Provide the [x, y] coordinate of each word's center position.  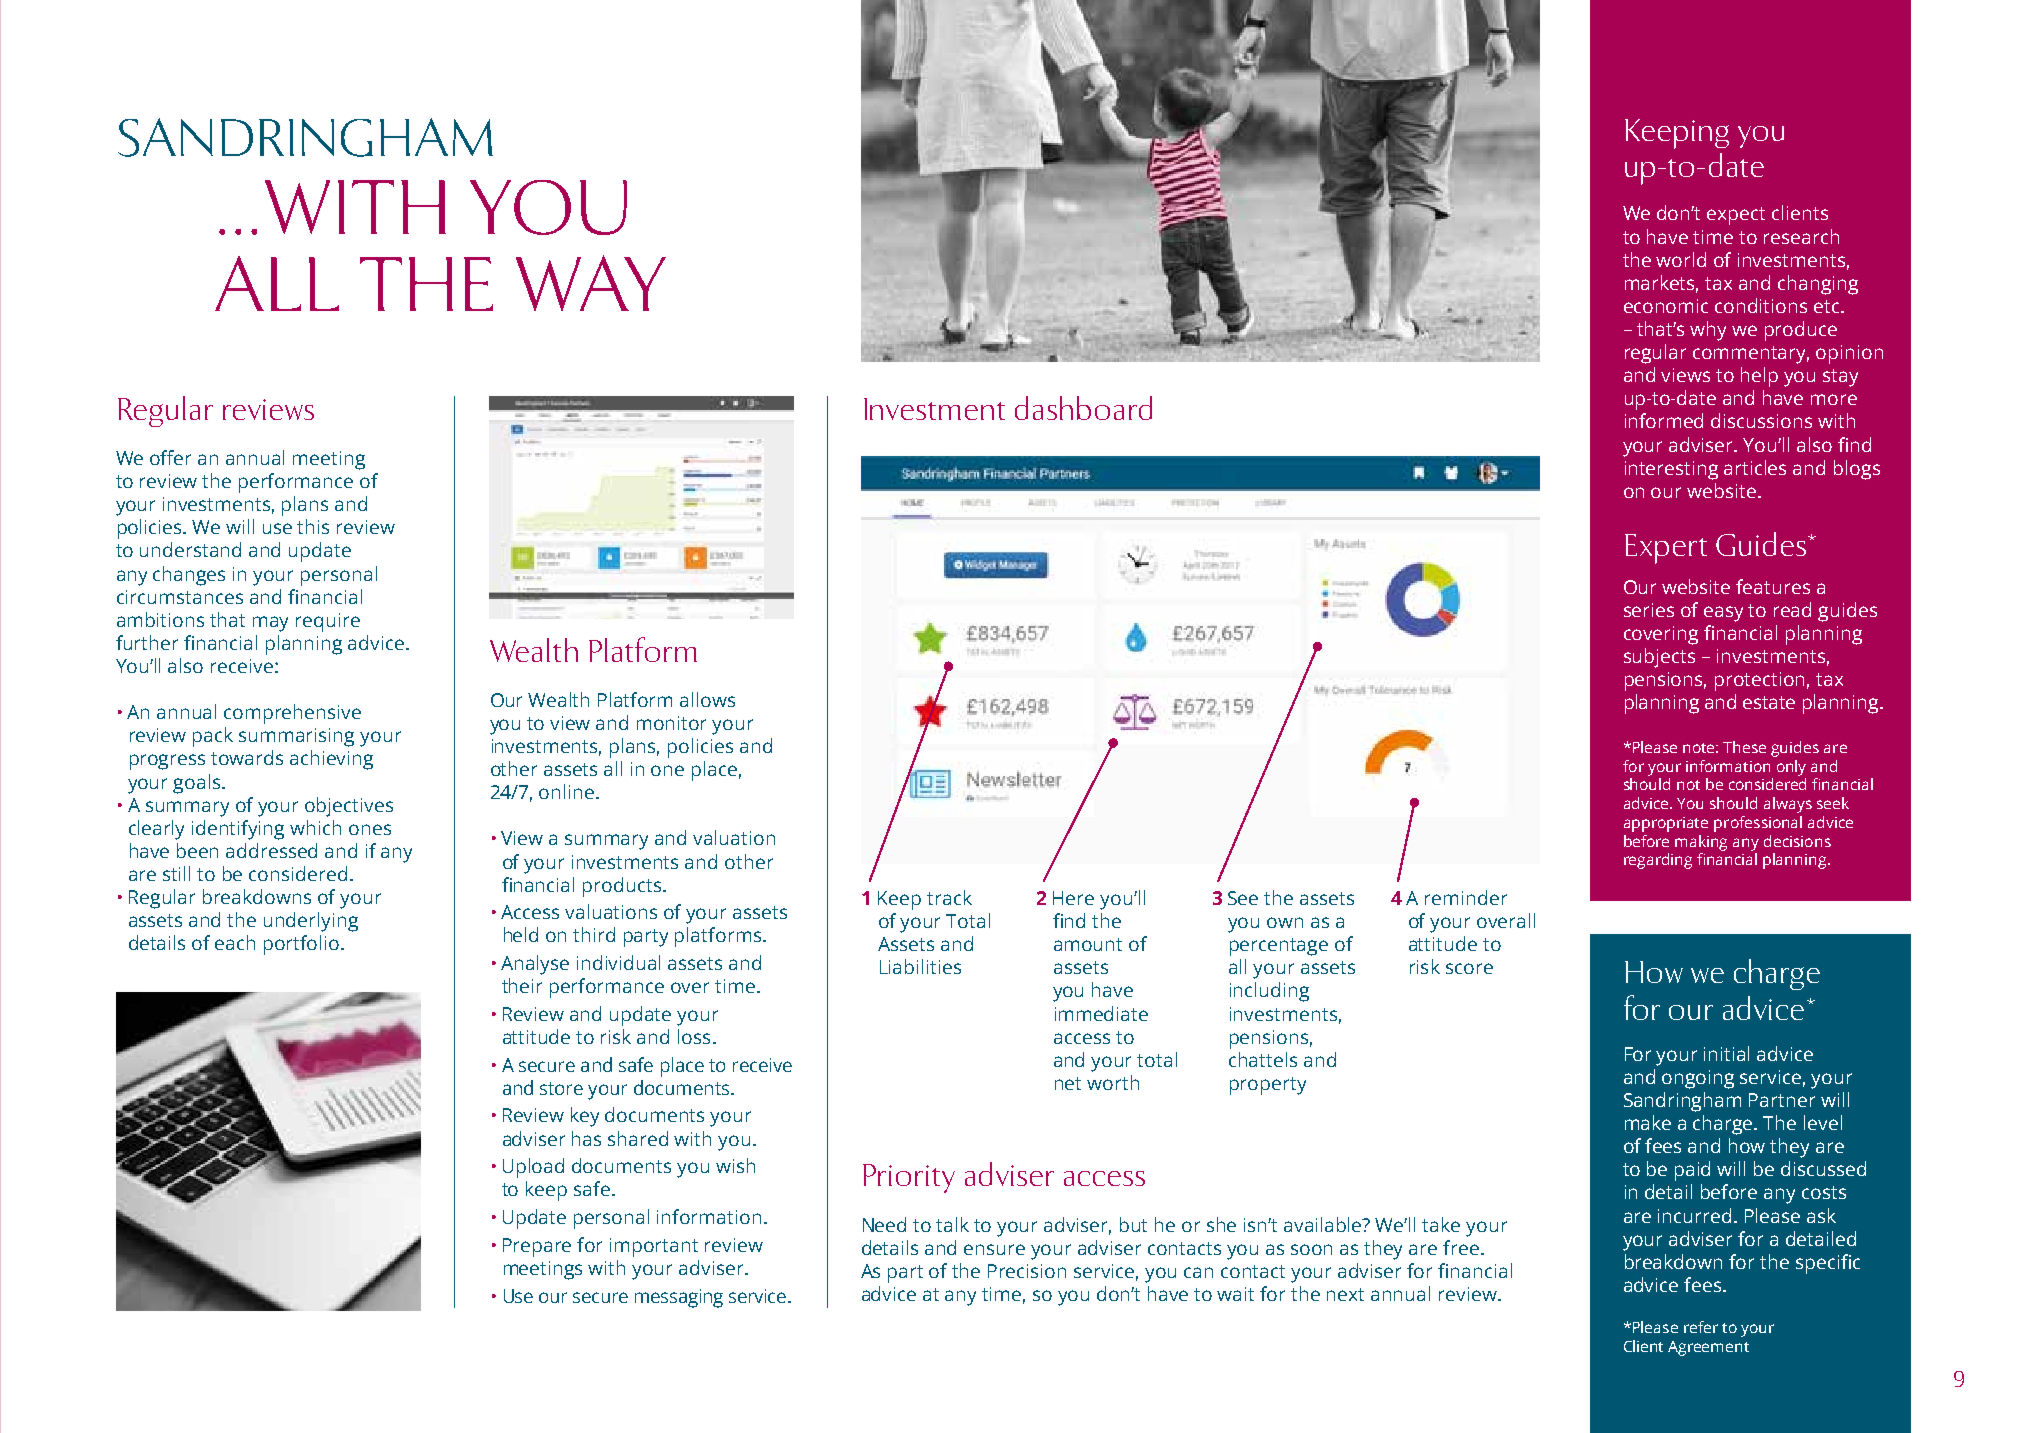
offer [170, 457]
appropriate [1666, 824]
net [1068, 1083]
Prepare [537, 1247]
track [949, 897]
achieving [331, 760]
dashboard [1083, 408]
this [313, 526]
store [561, 1088]
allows [707, 699]
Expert [1666, 549]
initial [1726, 1053]
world [1681, 259]
